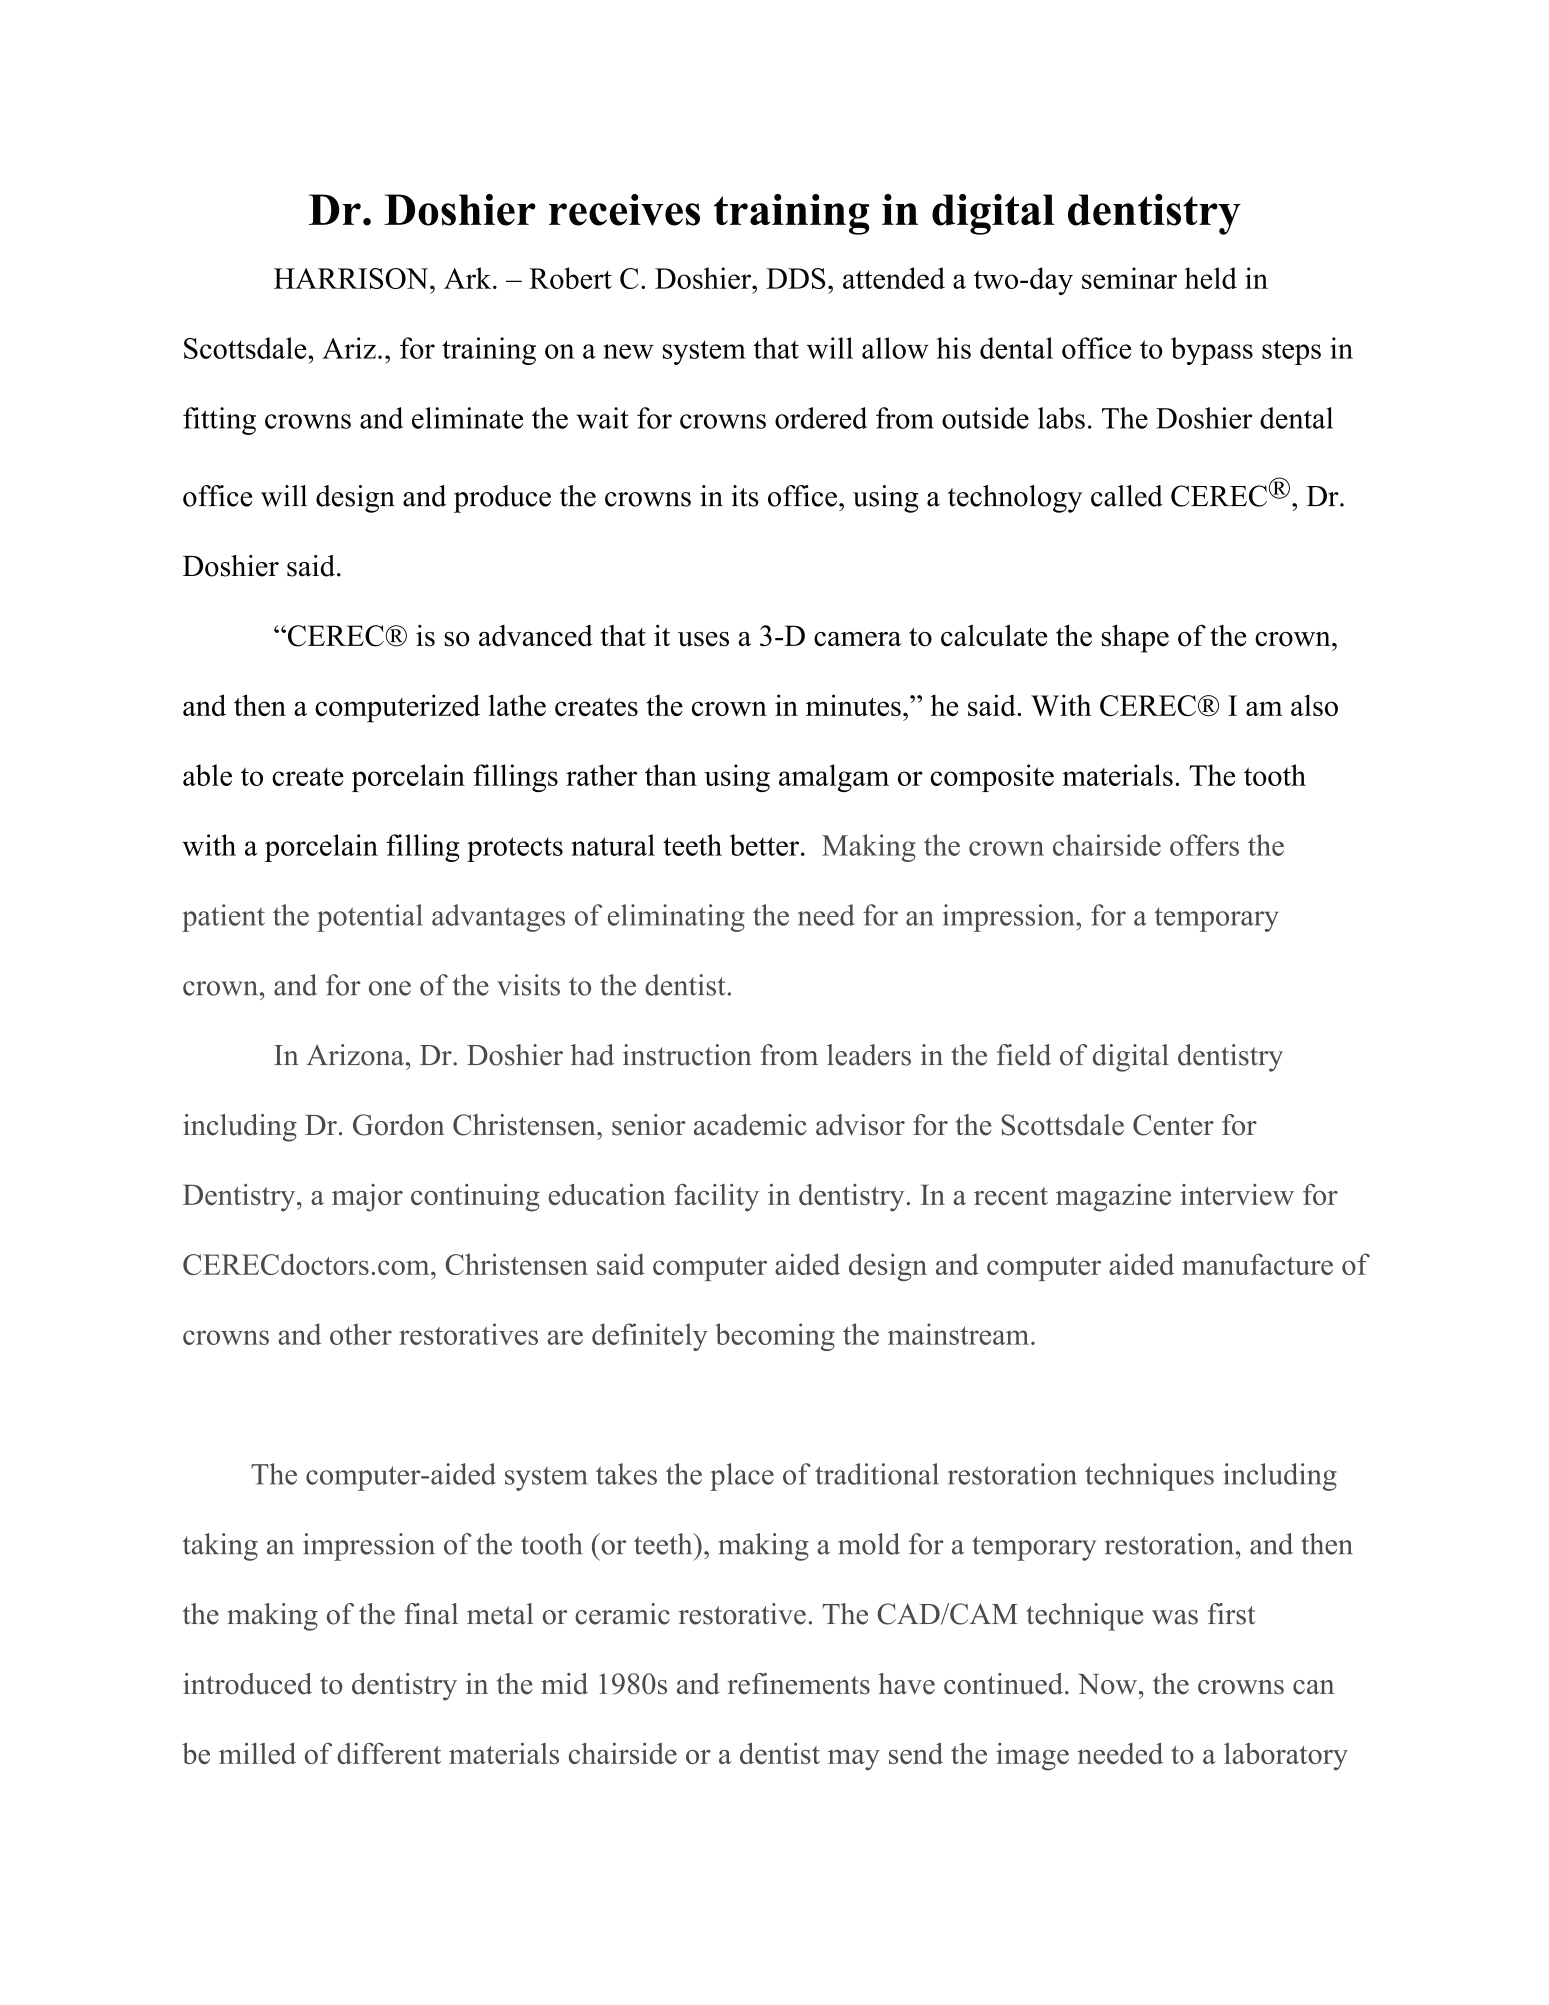  I want to click on field, so click(1024, 1055).
